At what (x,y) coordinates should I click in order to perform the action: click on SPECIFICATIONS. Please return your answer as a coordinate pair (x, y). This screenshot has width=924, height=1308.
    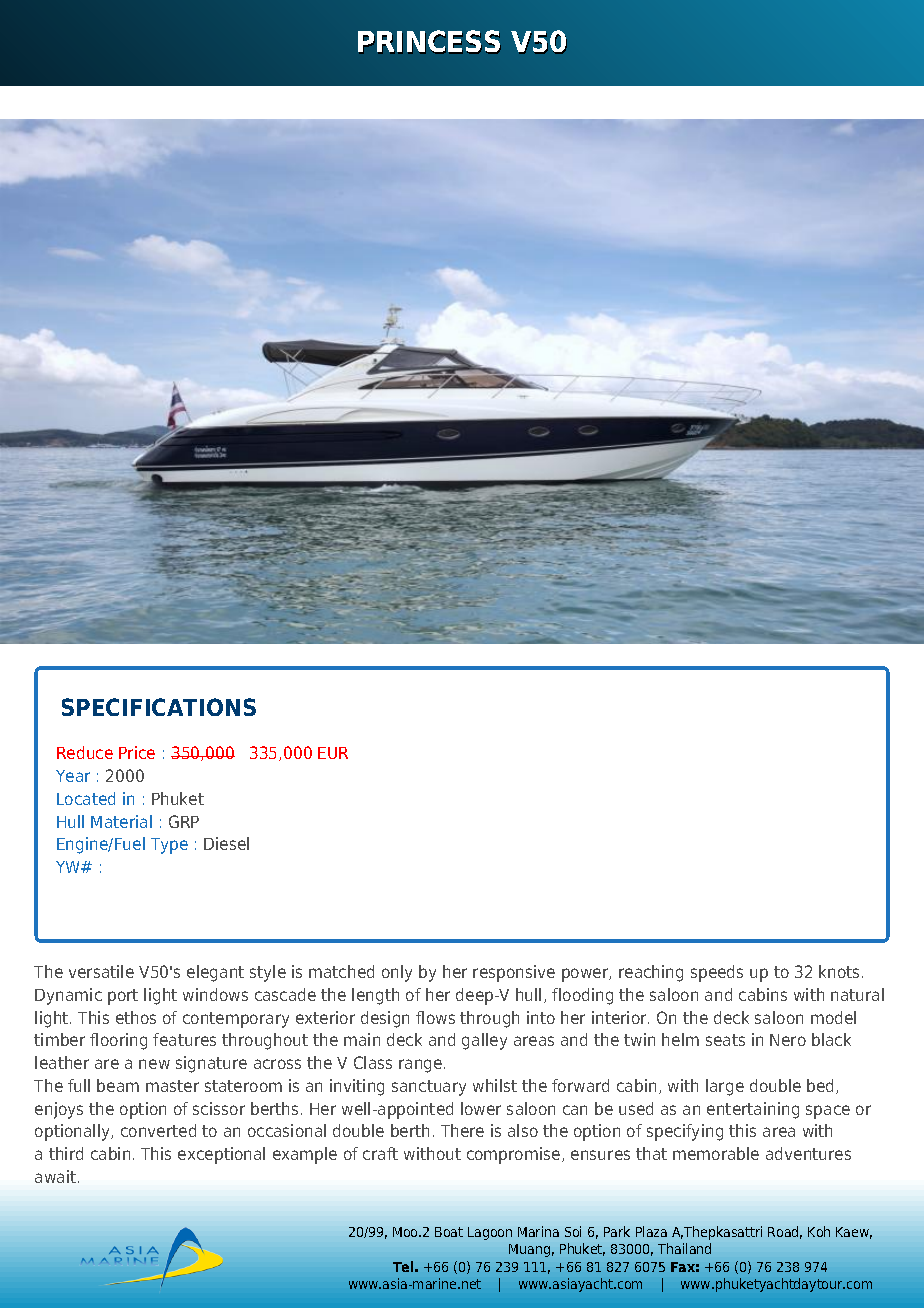
    Looking at the image, I should click on (159, 707).
